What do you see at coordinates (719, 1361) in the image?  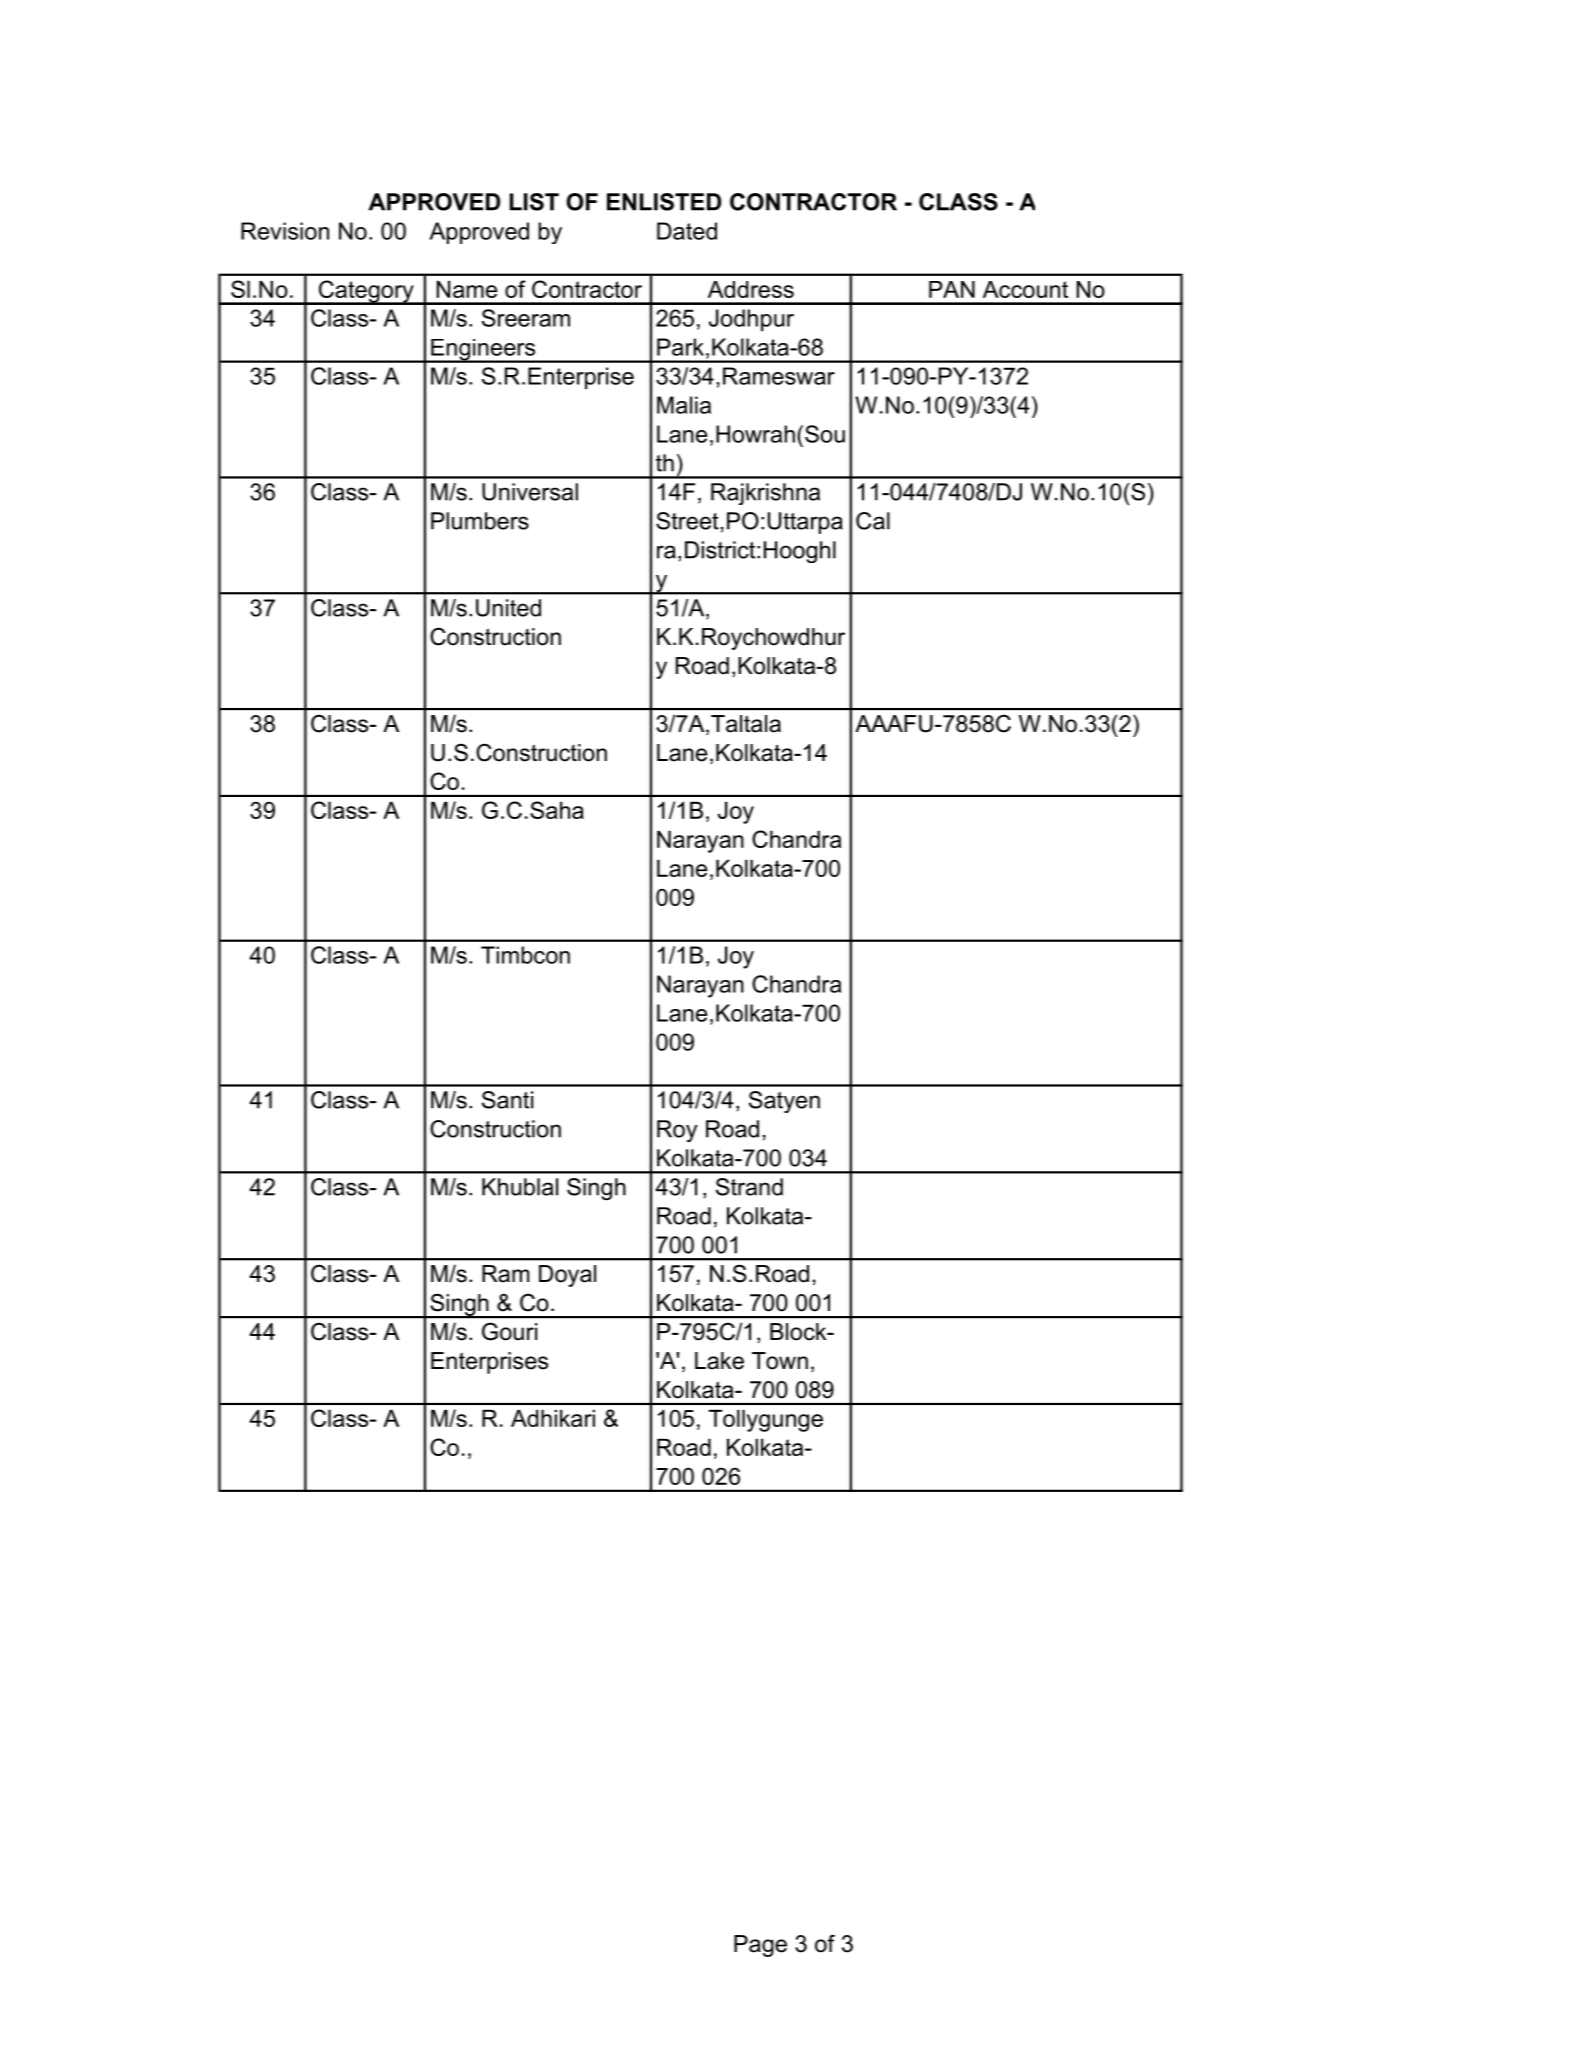 I see `Lake` at bounding box center [719, 1361].
